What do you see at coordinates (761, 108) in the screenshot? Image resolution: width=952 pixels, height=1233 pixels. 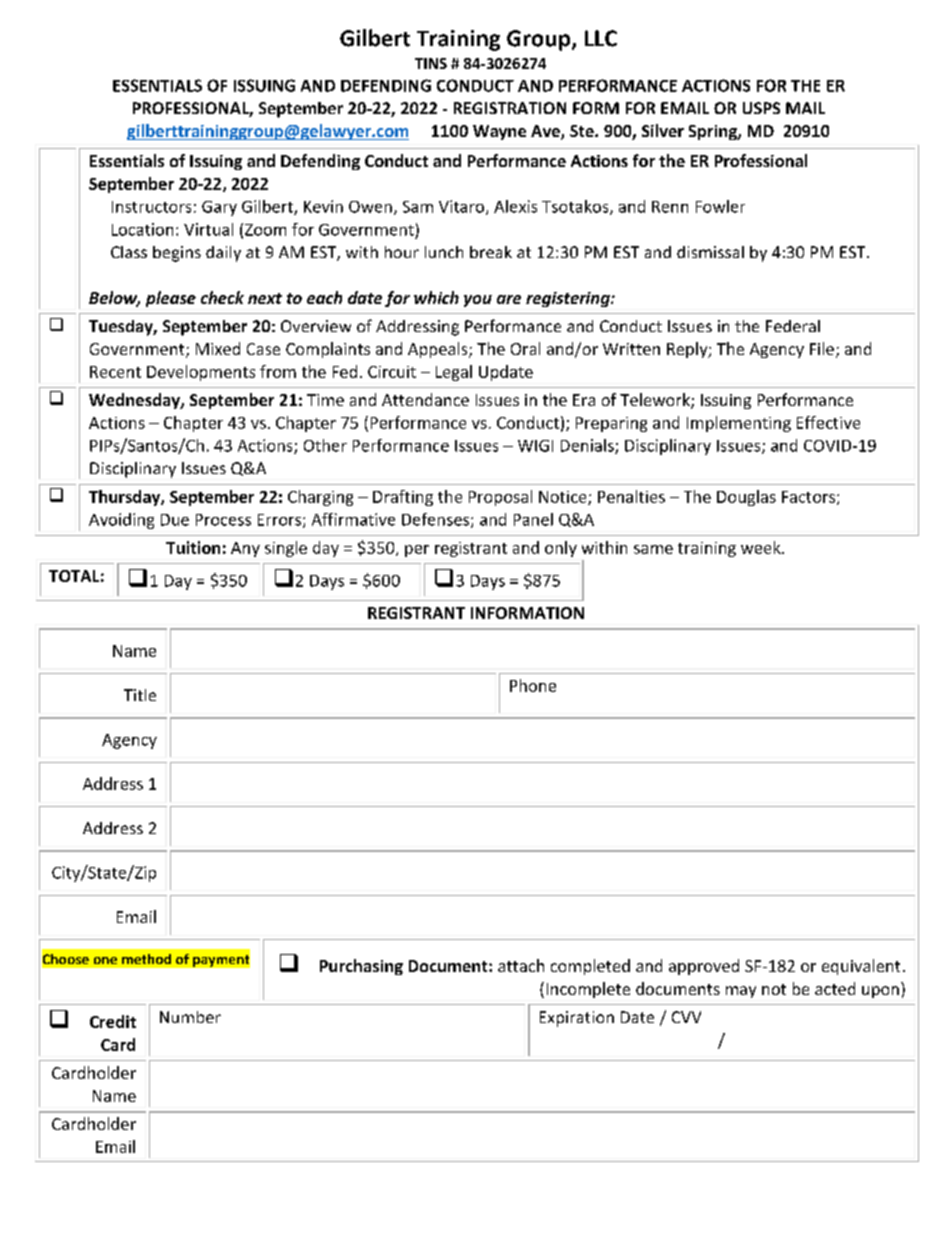 I see `USPS` at bounding box center [761, 108].
